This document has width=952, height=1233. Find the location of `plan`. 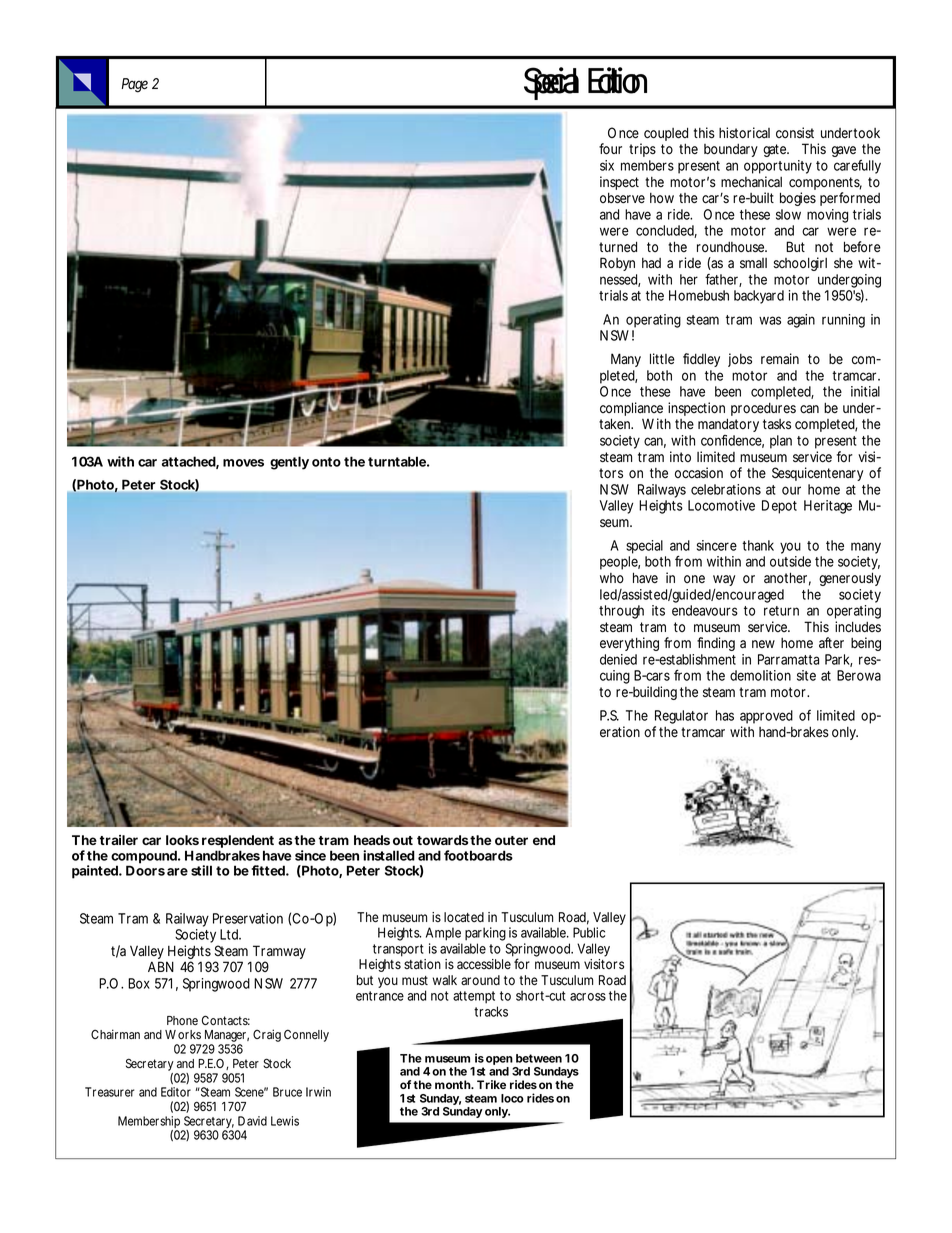

plan is located at coordinates (781, 442).
